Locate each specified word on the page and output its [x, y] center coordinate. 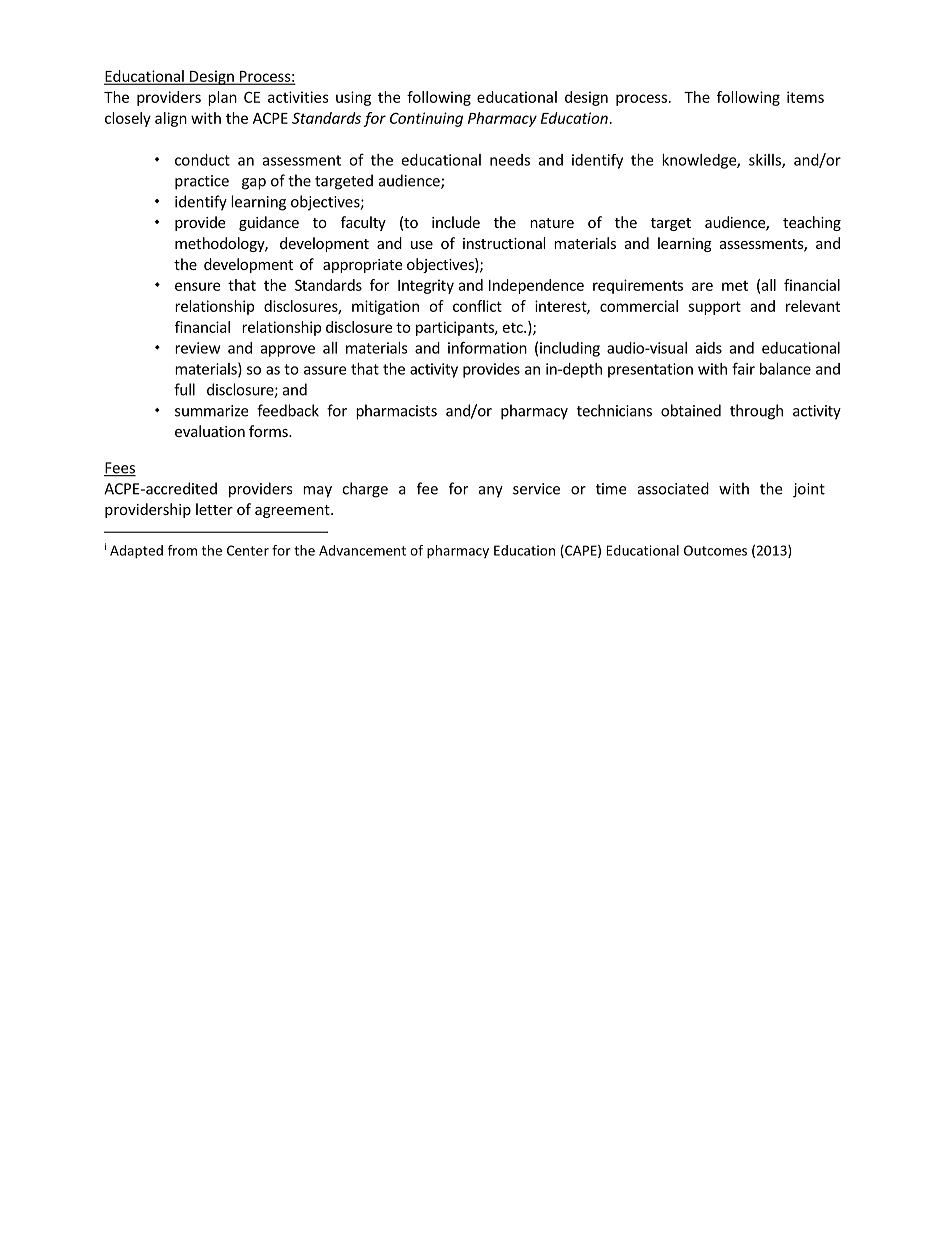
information [487, 347]
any [491, 492]
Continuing [426, 119]
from [182, 550]
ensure [197, 286]
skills [766, 161]
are [702, 286]
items [805, 97]
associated [673, 488]
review [197, 348]
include [456, 222]
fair [743, 368]
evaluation [210, 431]
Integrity [426, 286]
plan [222, 98]
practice [202, 182]
